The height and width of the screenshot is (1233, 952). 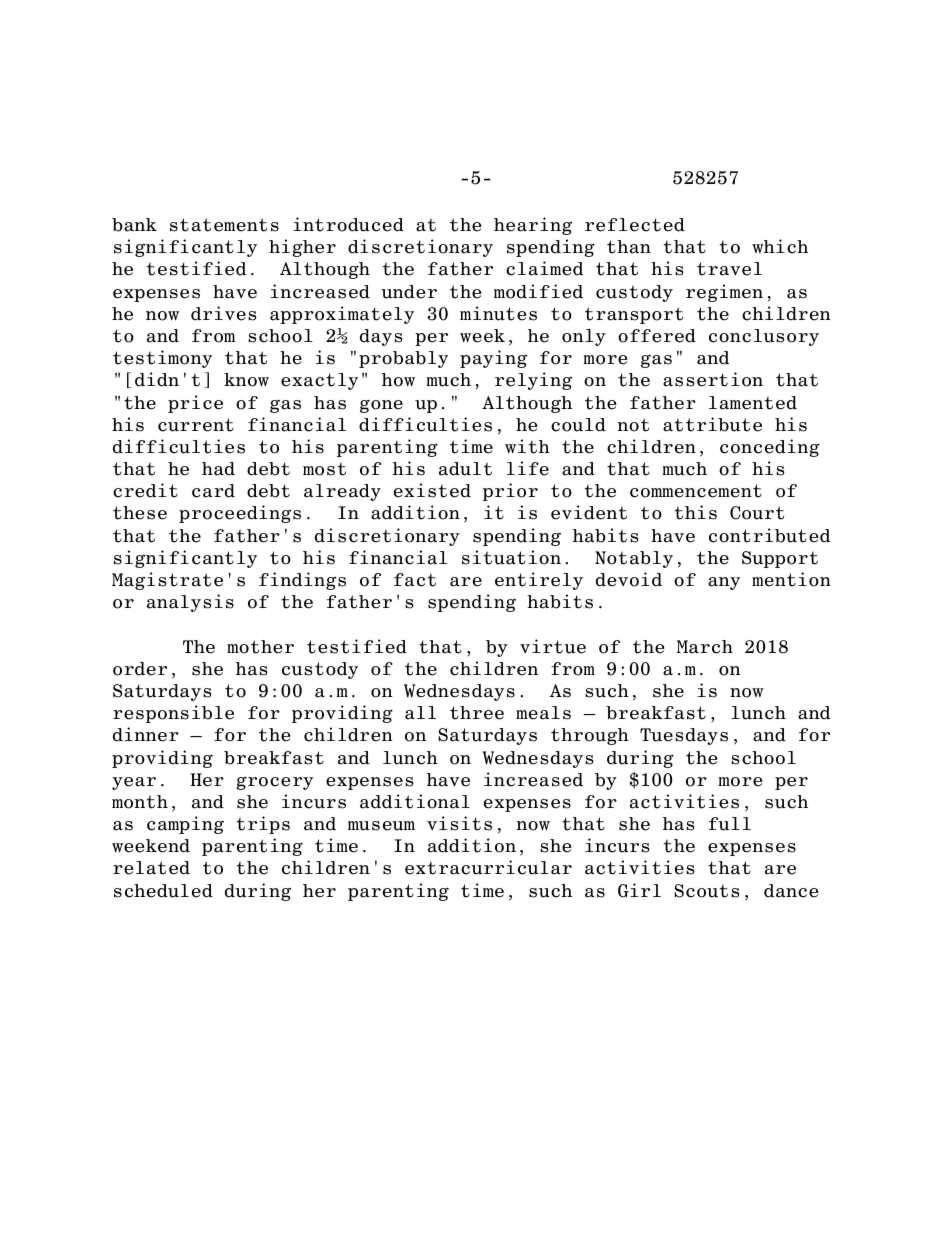 What do you see at coordinates (729, 269) in the screenshot?
I see `travel` at bounding box center [729, 269].
